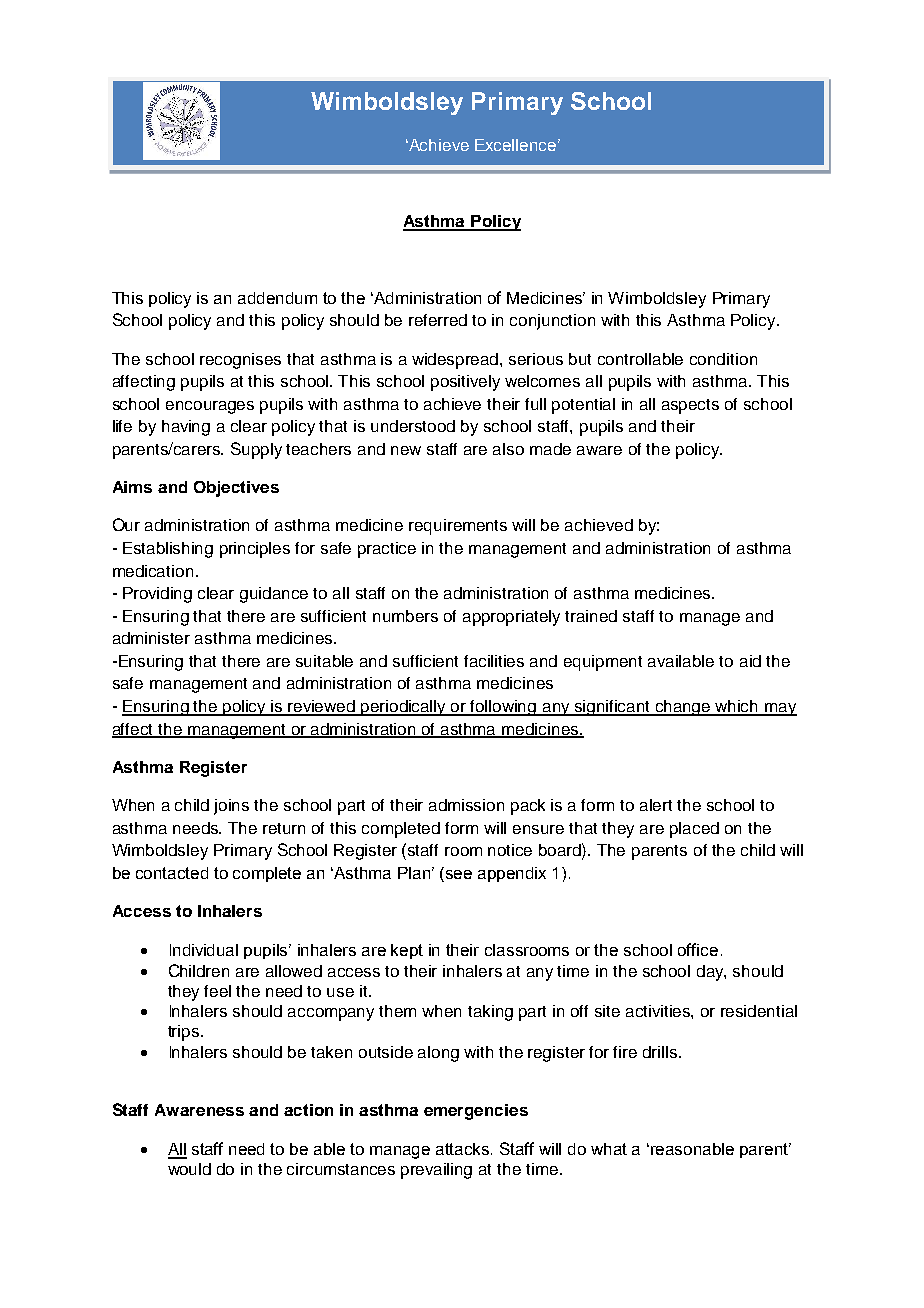 The height and width of the screenshot is (1308, 924). Describe the element at coordinates (236, 489) in the screenshot. I see `Objectives` at that location.
